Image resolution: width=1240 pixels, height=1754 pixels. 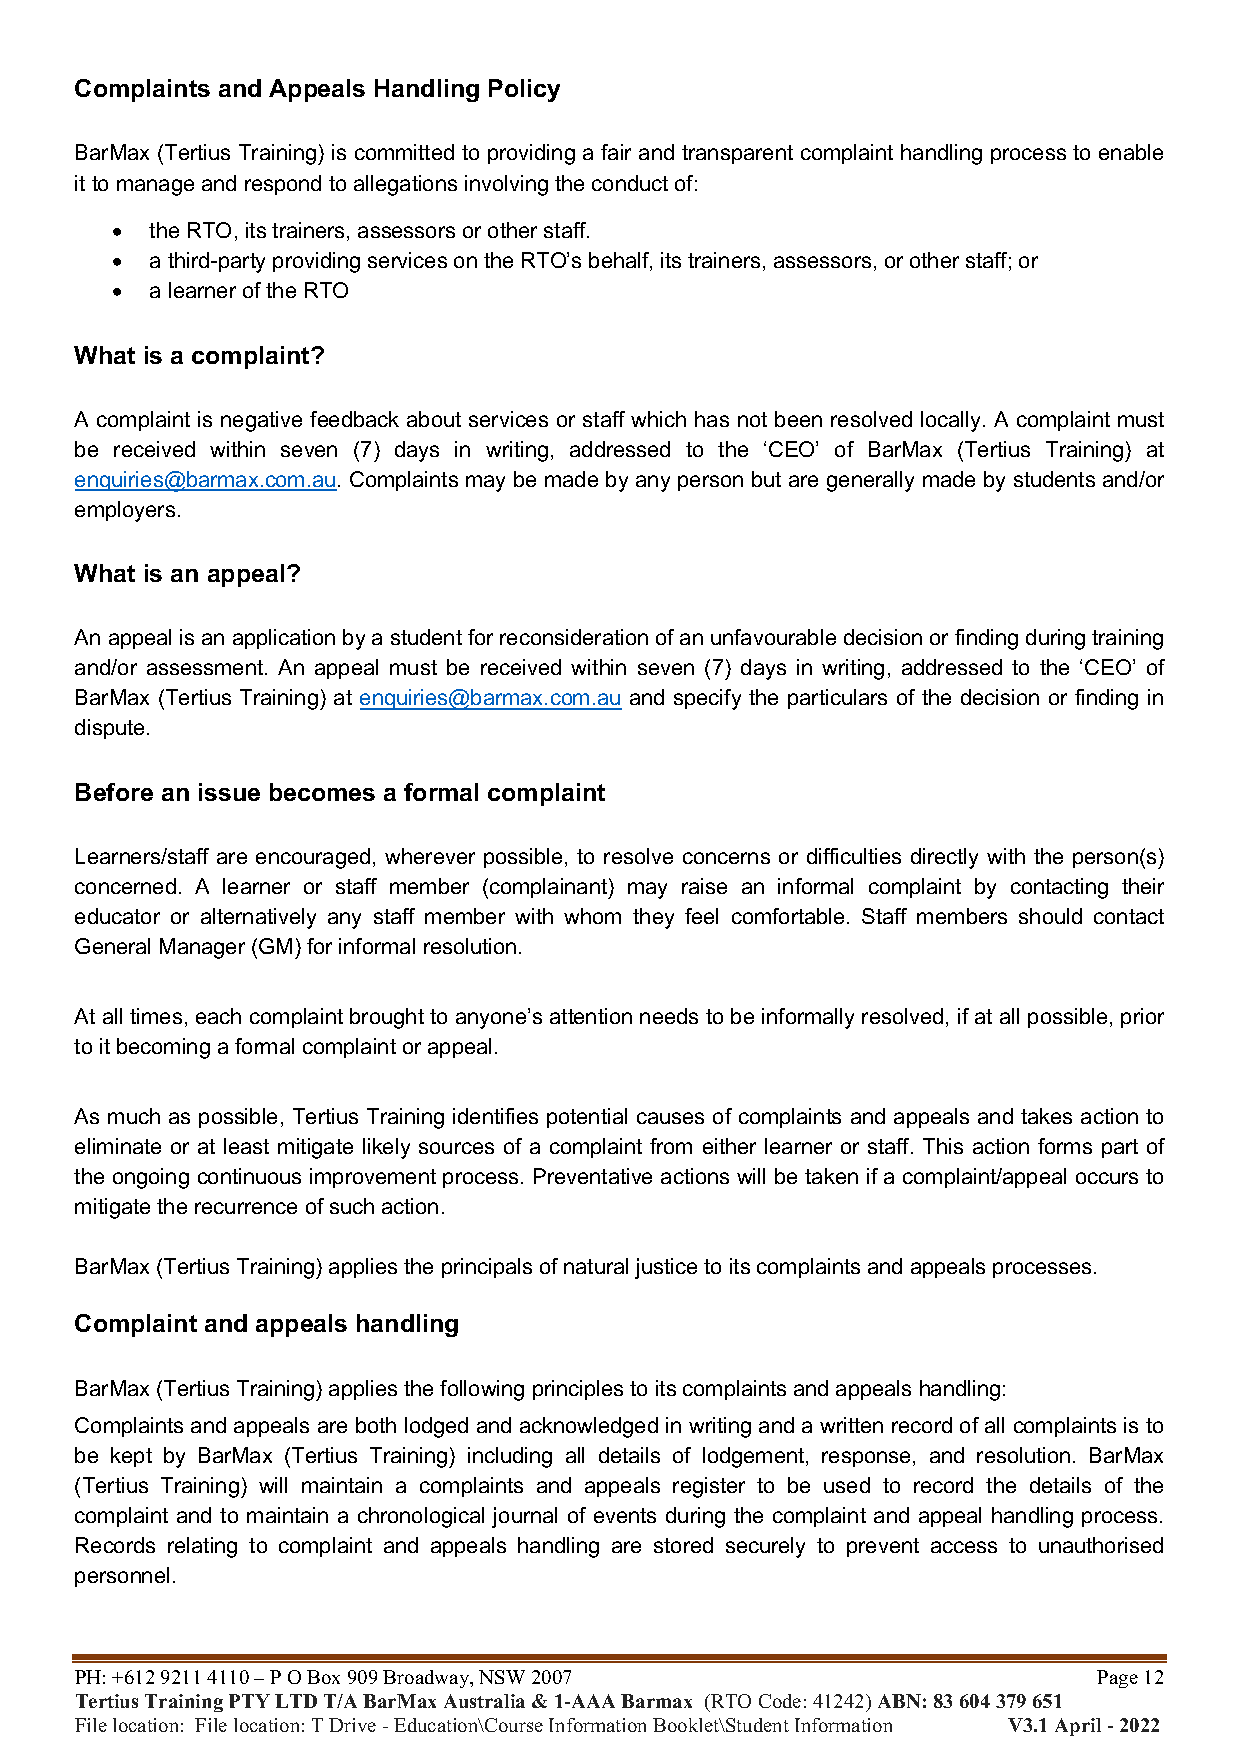 What do you see at coordinates (1050, 916) in the screenshot?
I see `should` at bounding box center [1050, 916].
